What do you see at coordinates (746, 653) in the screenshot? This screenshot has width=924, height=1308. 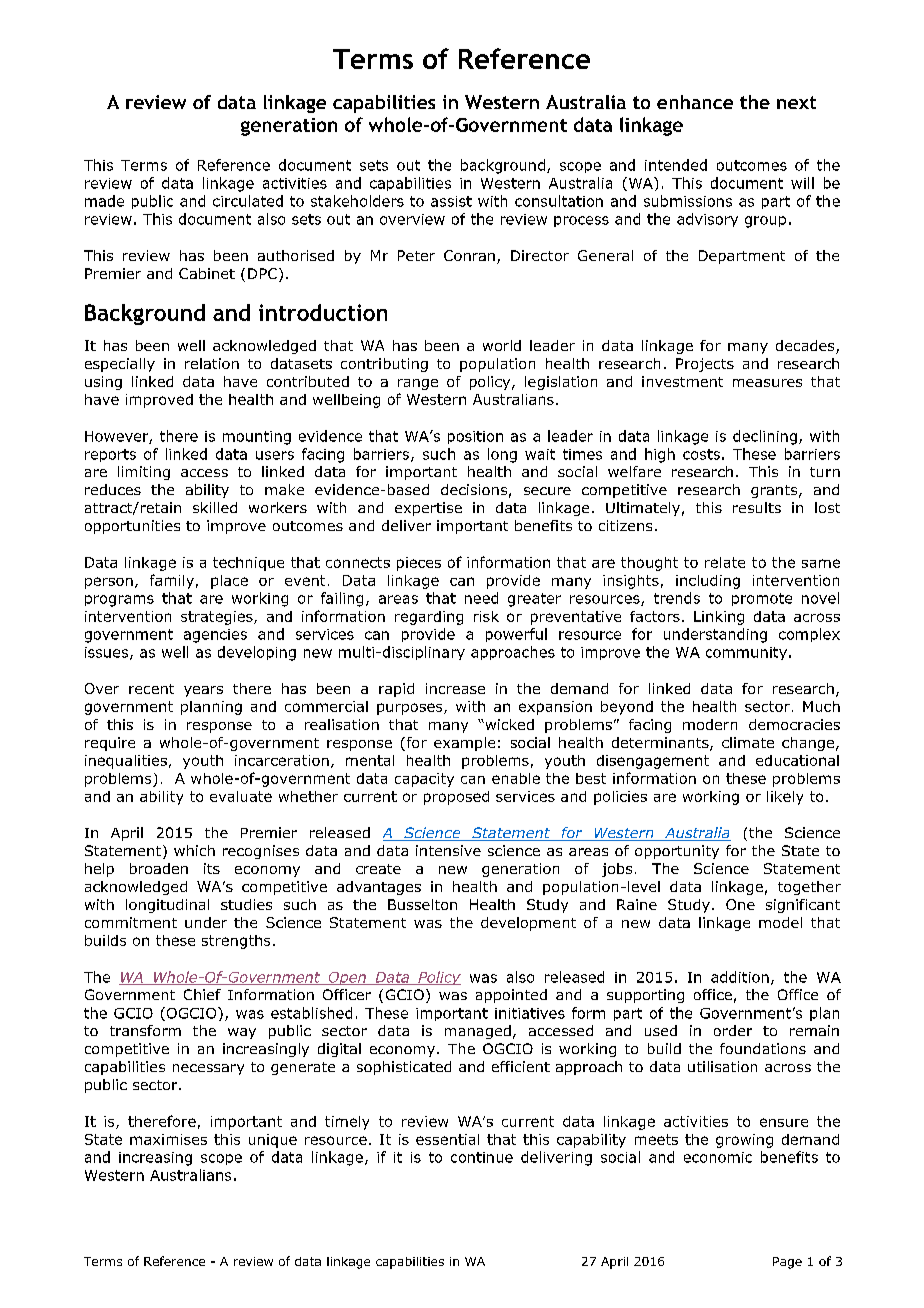 I see `community` at bounding box center [746, 653].
